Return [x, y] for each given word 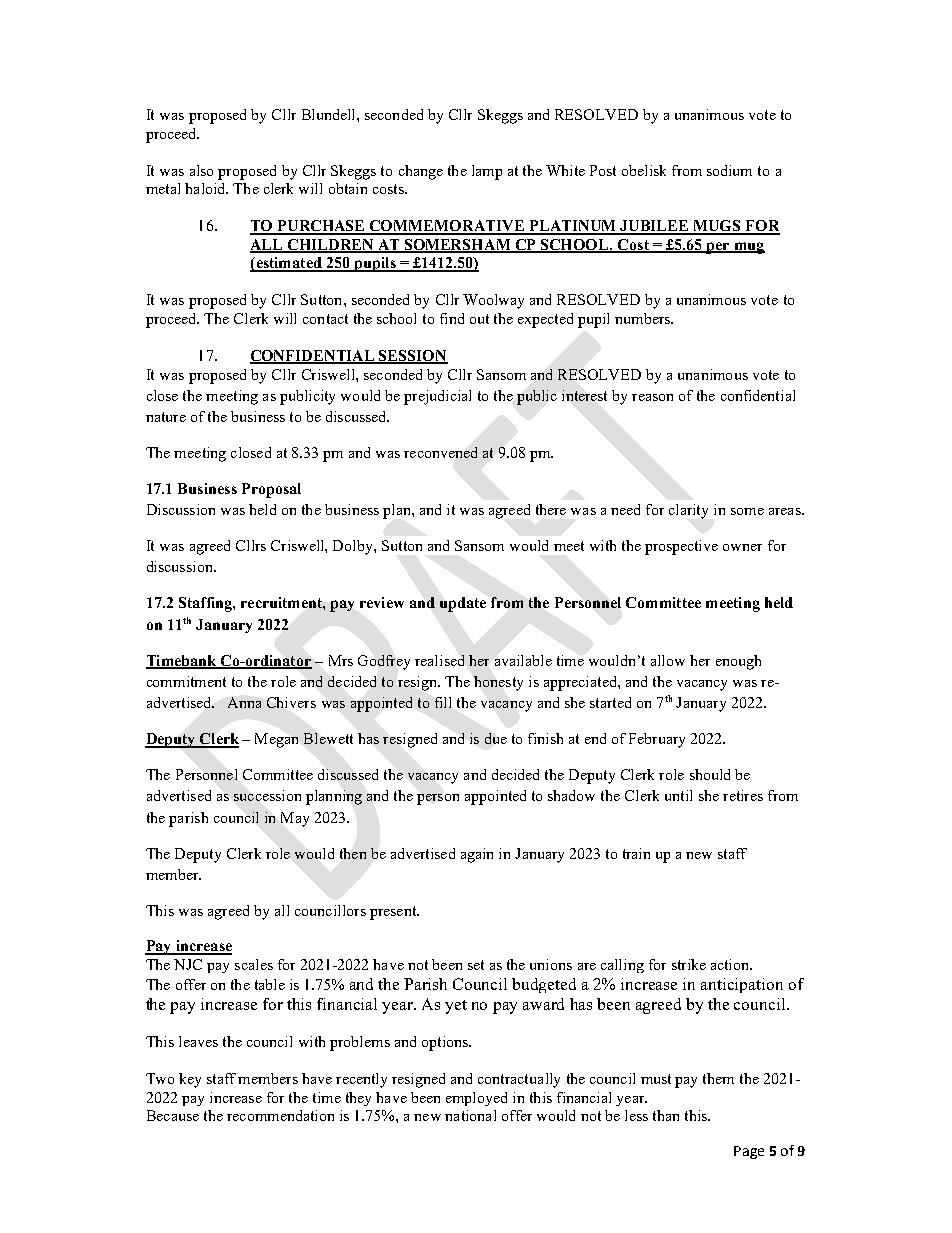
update [463, 604]
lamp [487, 172]
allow [668, 660]
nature [166, 417]
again [477, 855]
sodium [729, 170]
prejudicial [437, 397]
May [295, 819]
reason [652, 397]
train [636, 853]
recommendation [280, 1115]
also [201, 170]
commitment [186, 681]
